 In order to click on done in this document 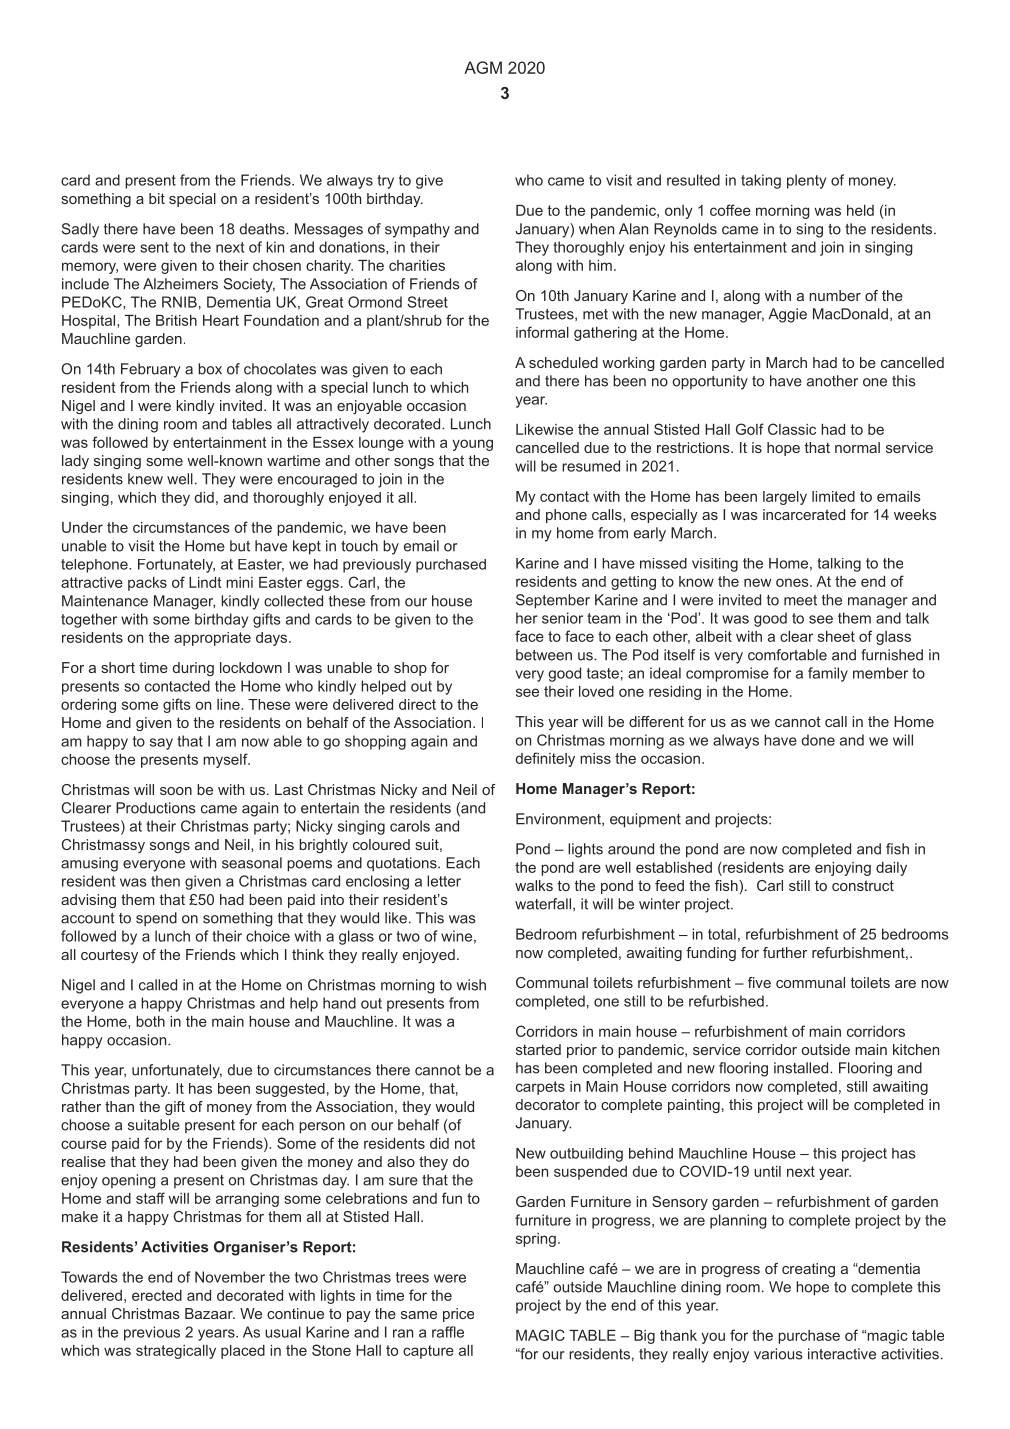, I will do `click(818, 740)`.
